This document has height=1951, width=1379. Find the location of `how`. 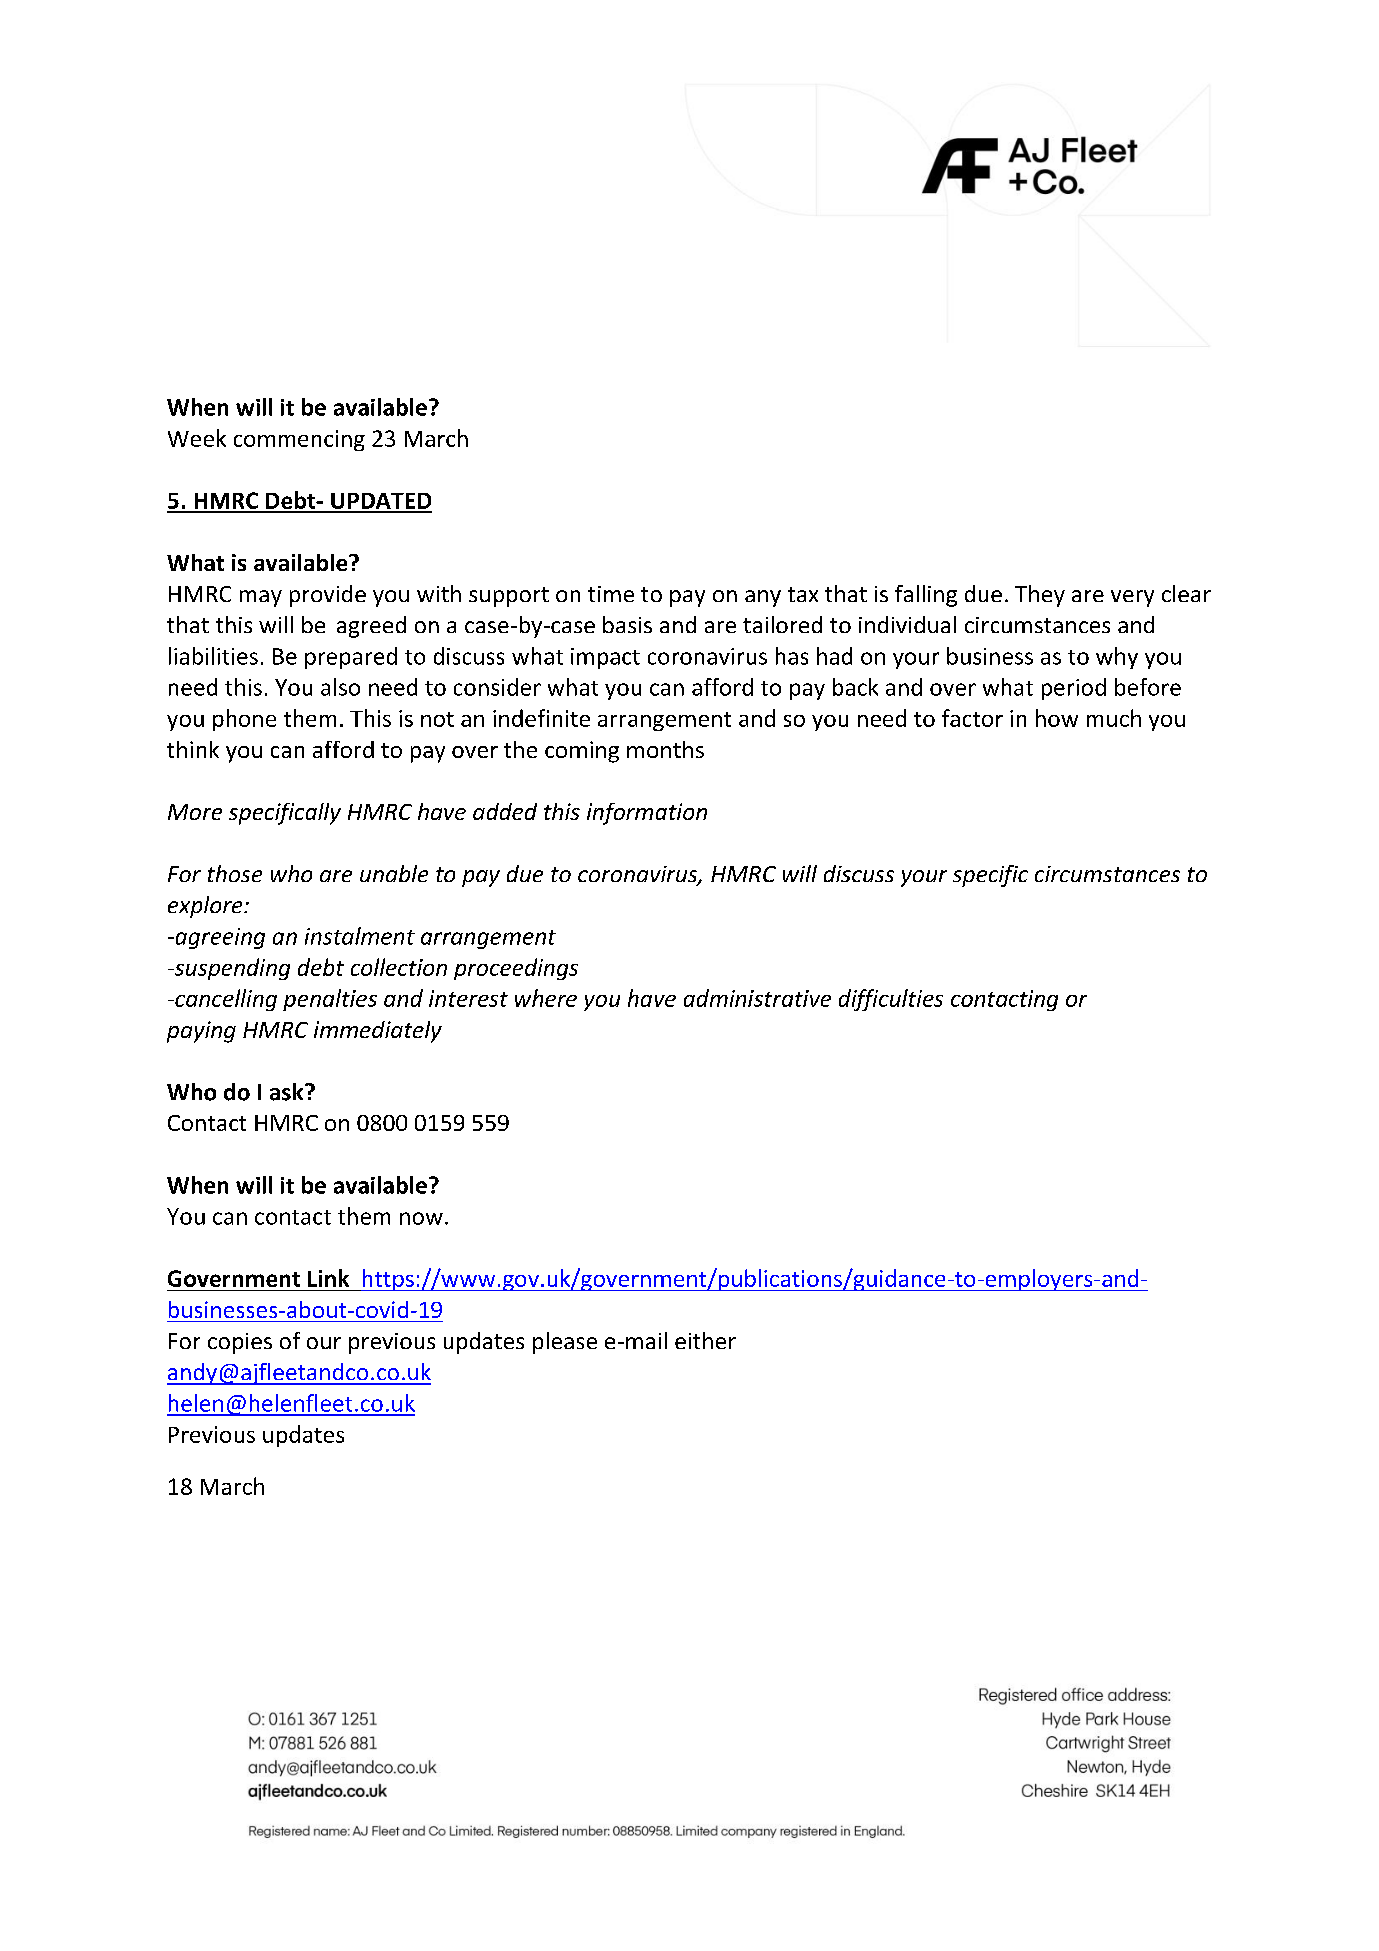

how is located at coordinates (1057, 718).
